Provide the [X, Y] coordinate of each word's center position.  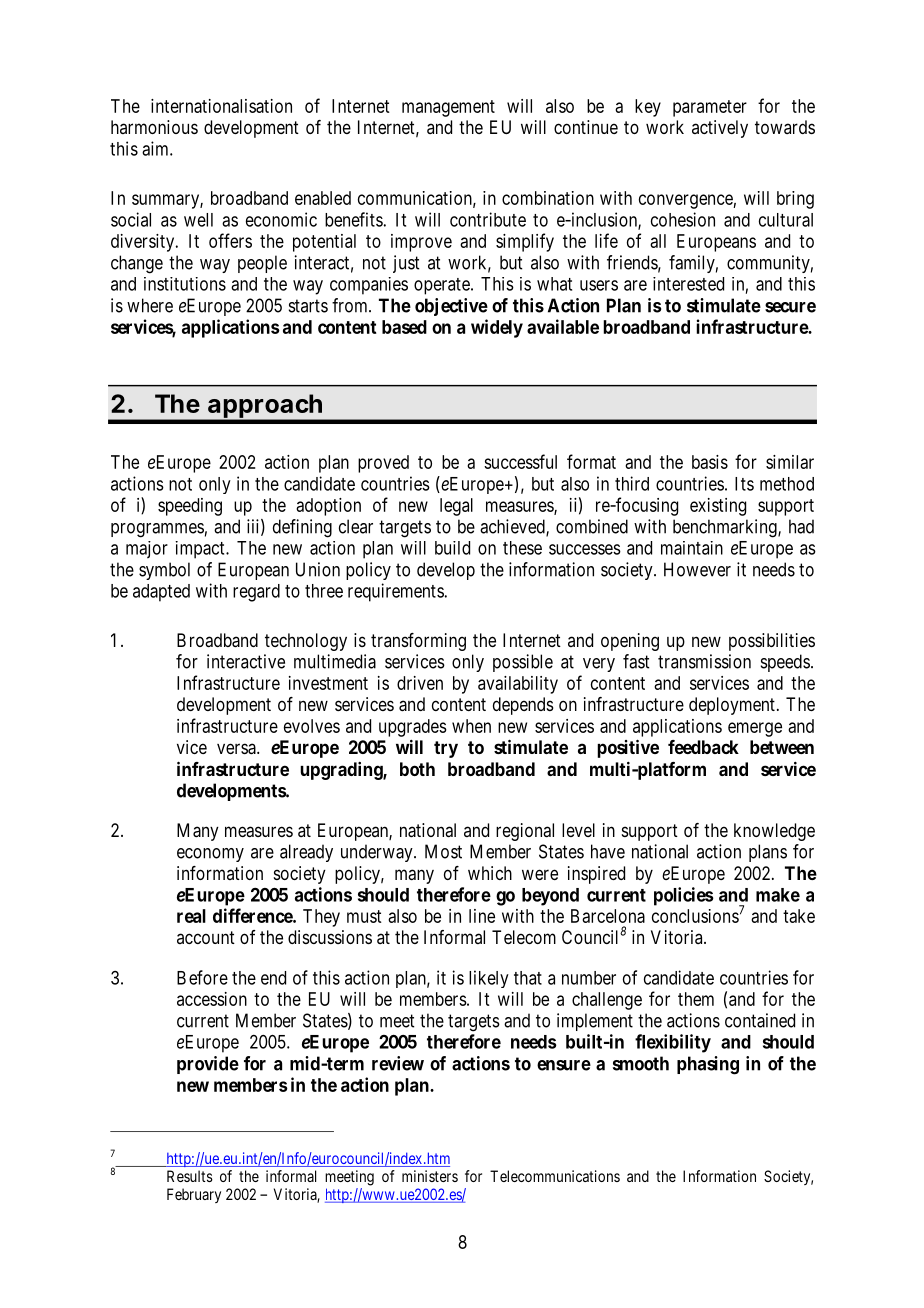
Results [190, 1176]
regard [256, 593]
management [448, 108]
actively [720, 129]
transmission [704, 661]
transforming [418, 642]
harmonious [154, 127]
